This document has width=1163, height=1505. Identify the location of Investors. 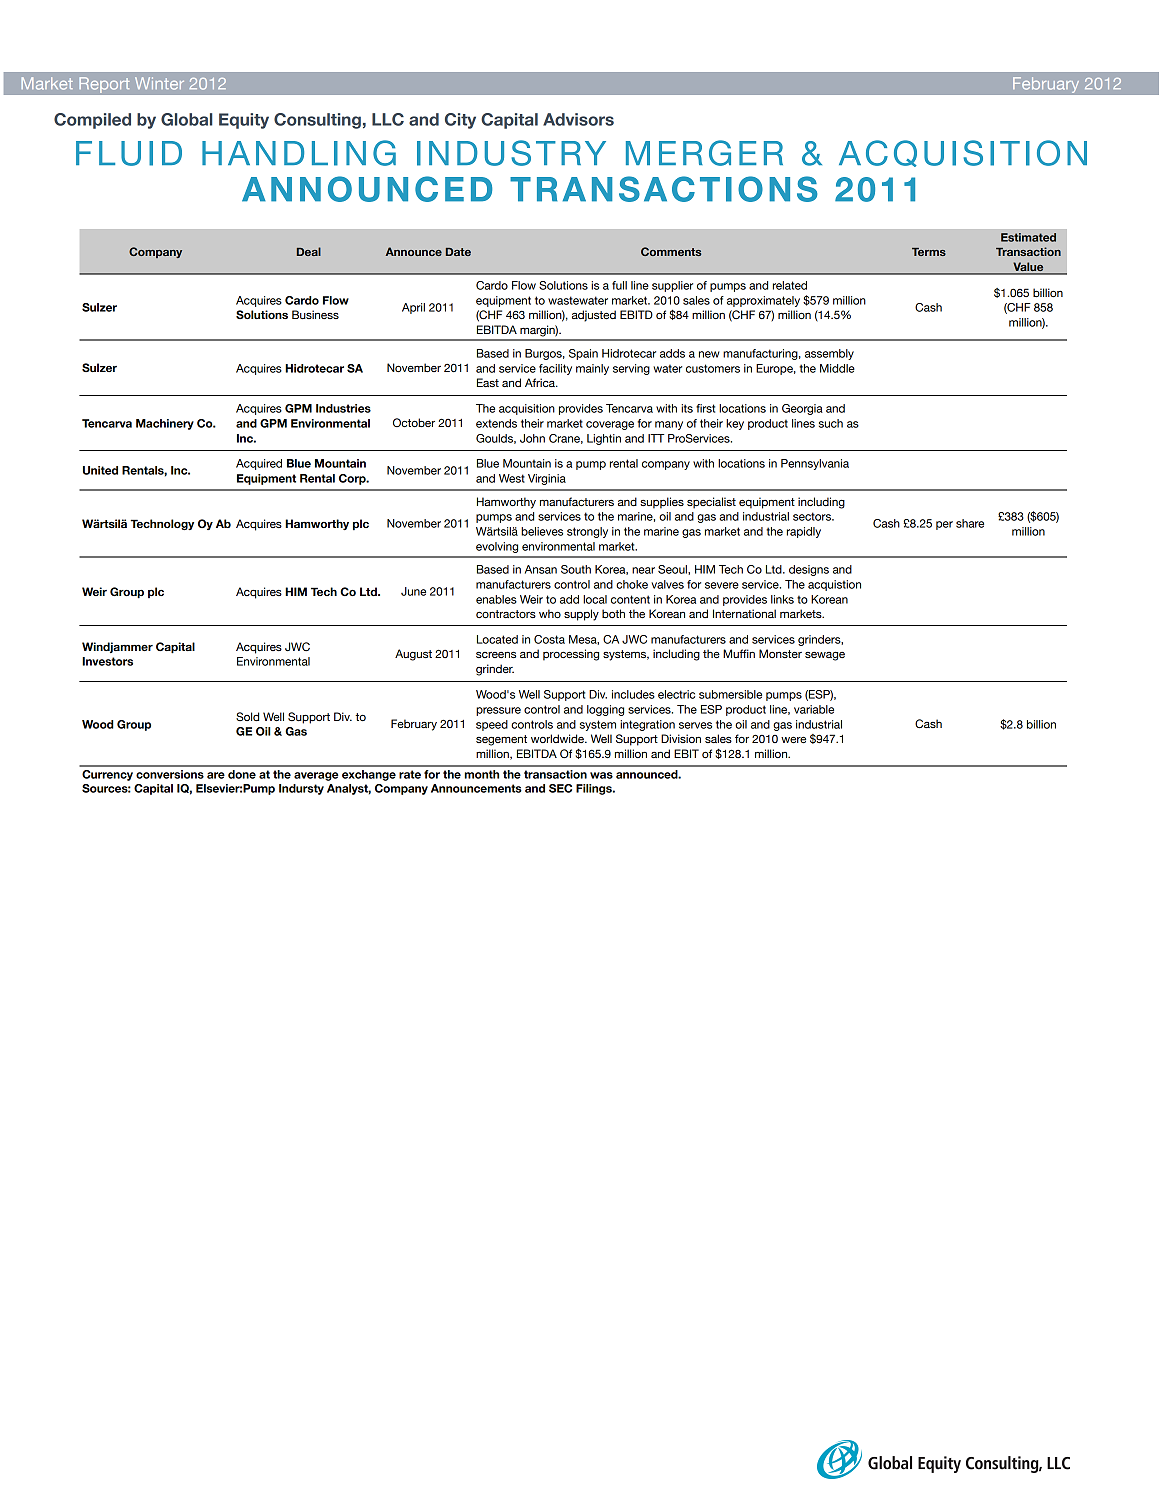
(107, 661).
